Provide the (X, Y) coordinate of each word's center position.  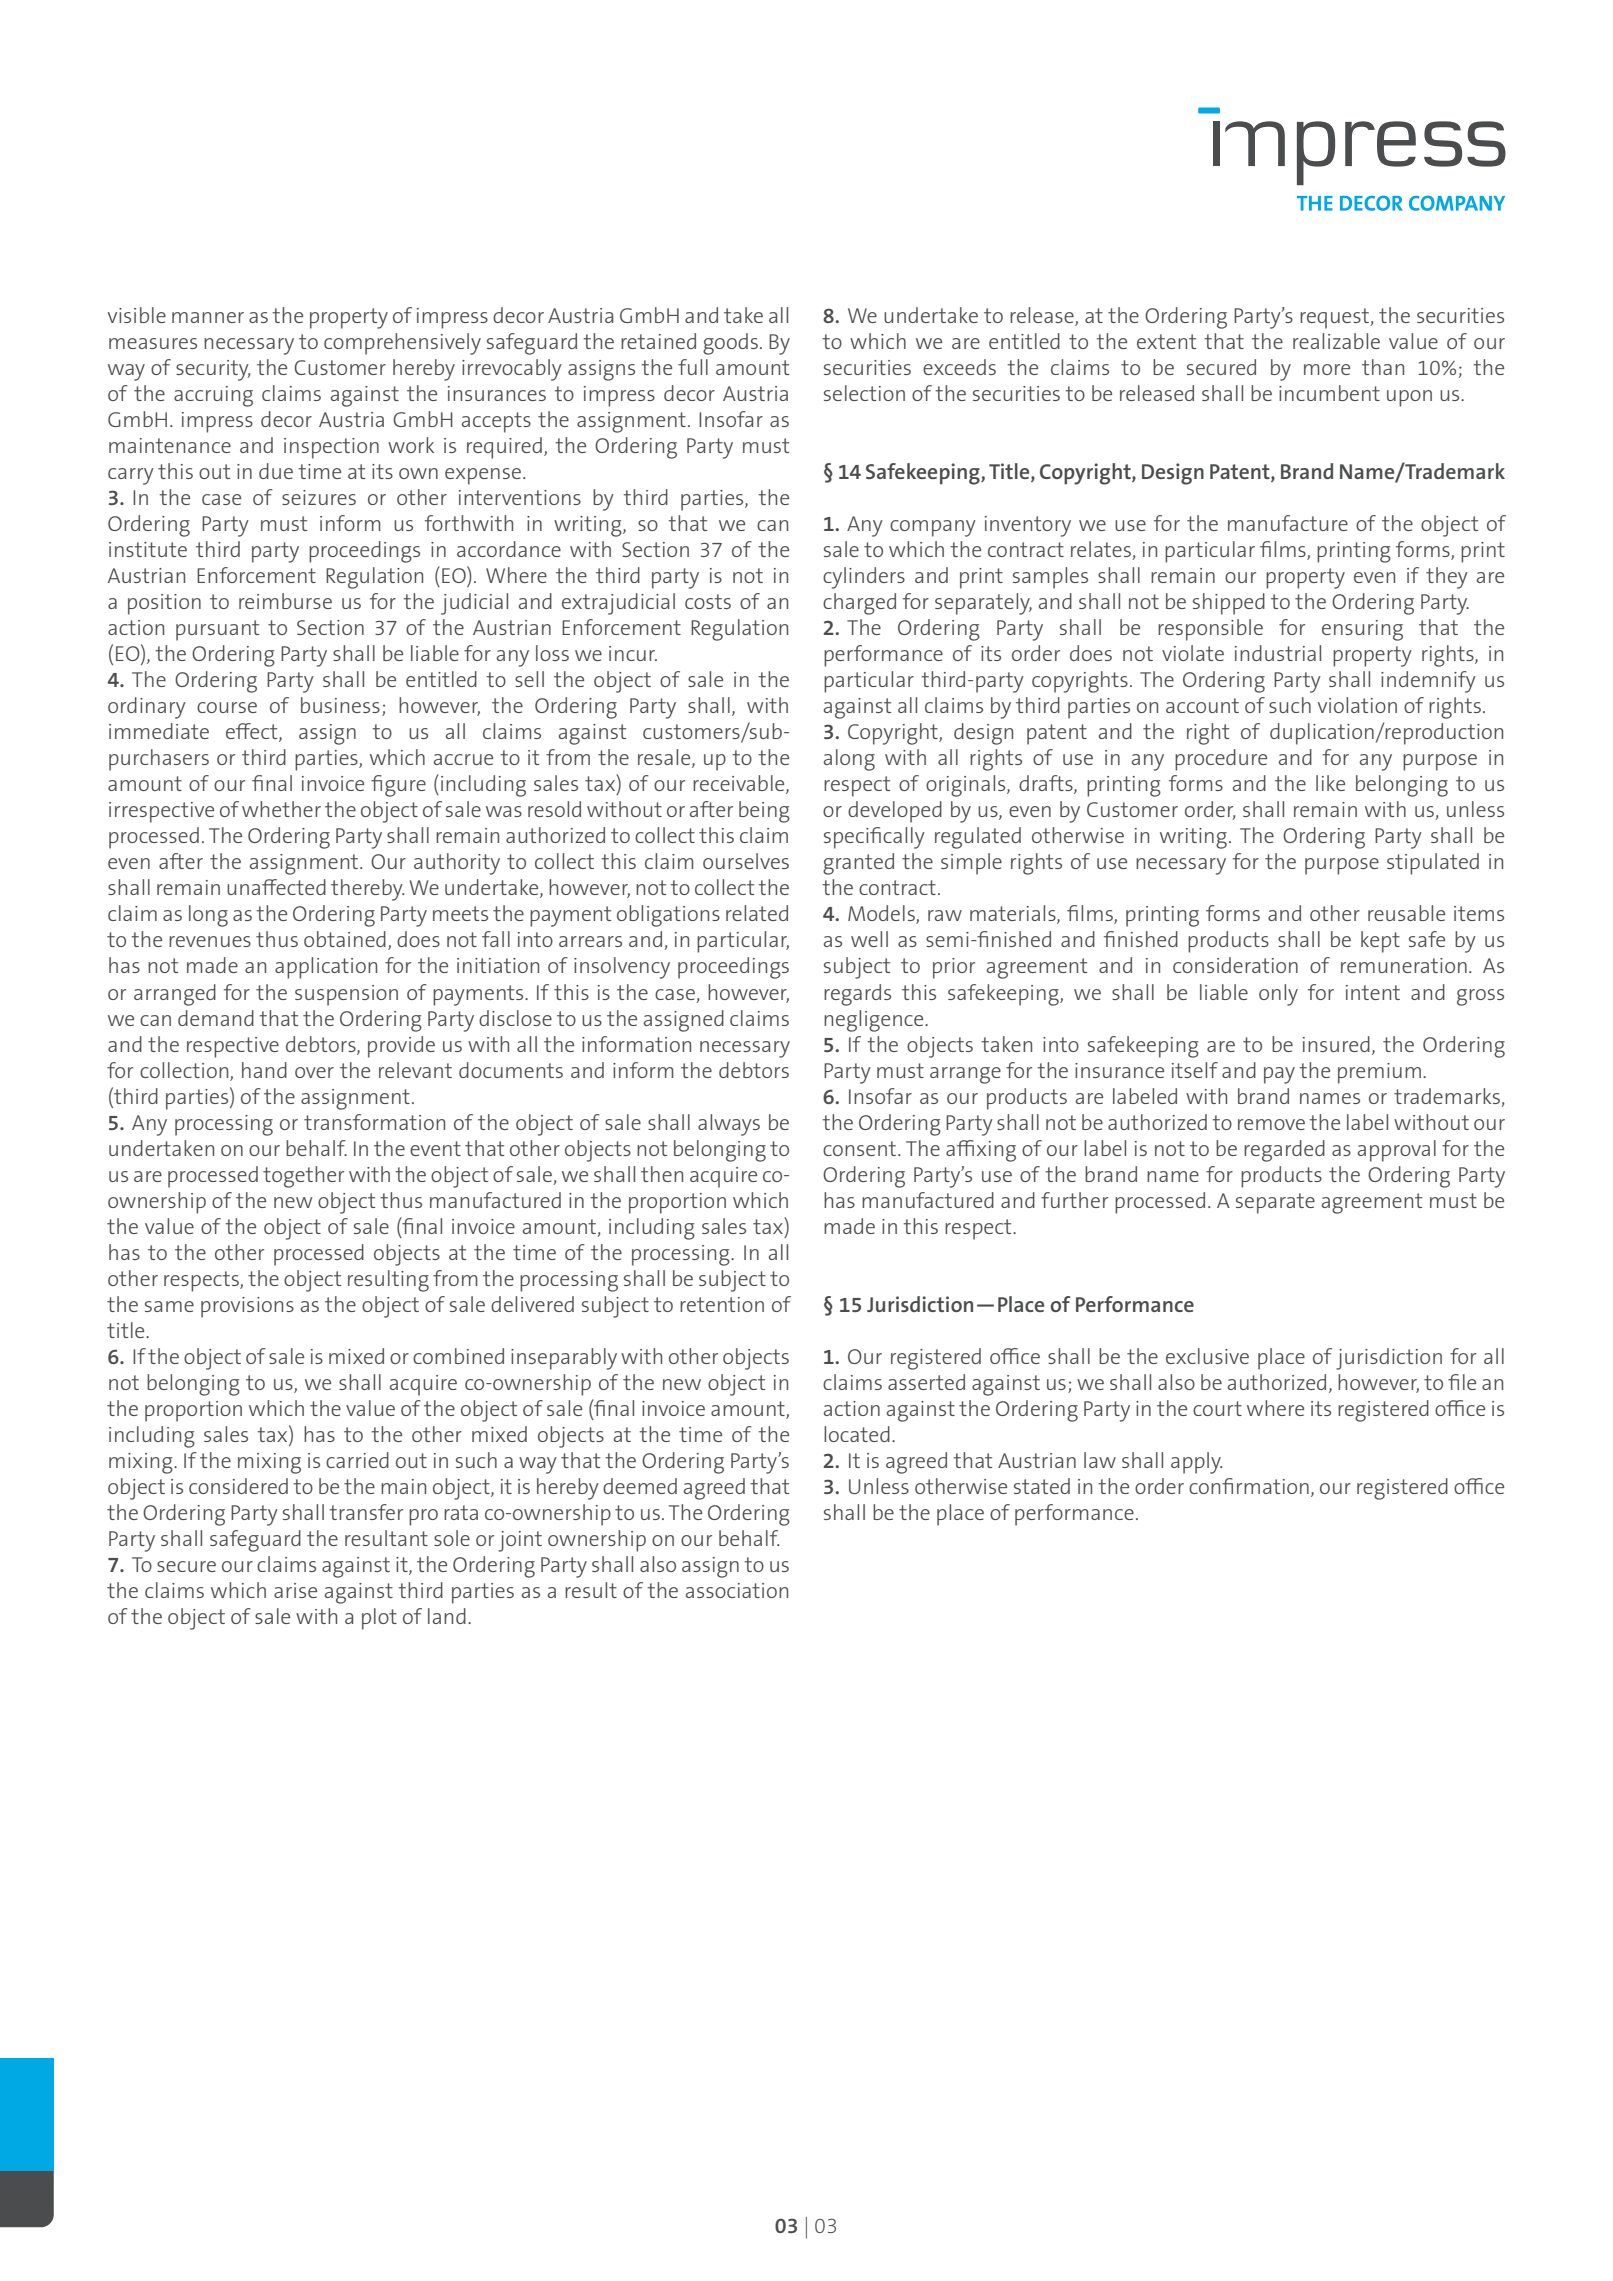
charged (859, 604)
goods (730, 344)
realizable (1336, 341)
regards (857, 995)
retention (722, 1304)
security (213, 370)
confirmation (1249, 1486)
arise (295, 1590)
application (326, 968)
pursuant (217, 630)
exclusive (1207, 1356)
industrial (1278, 653)
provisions (247, 1307)
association (737, 1590)
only (1278, 995)
